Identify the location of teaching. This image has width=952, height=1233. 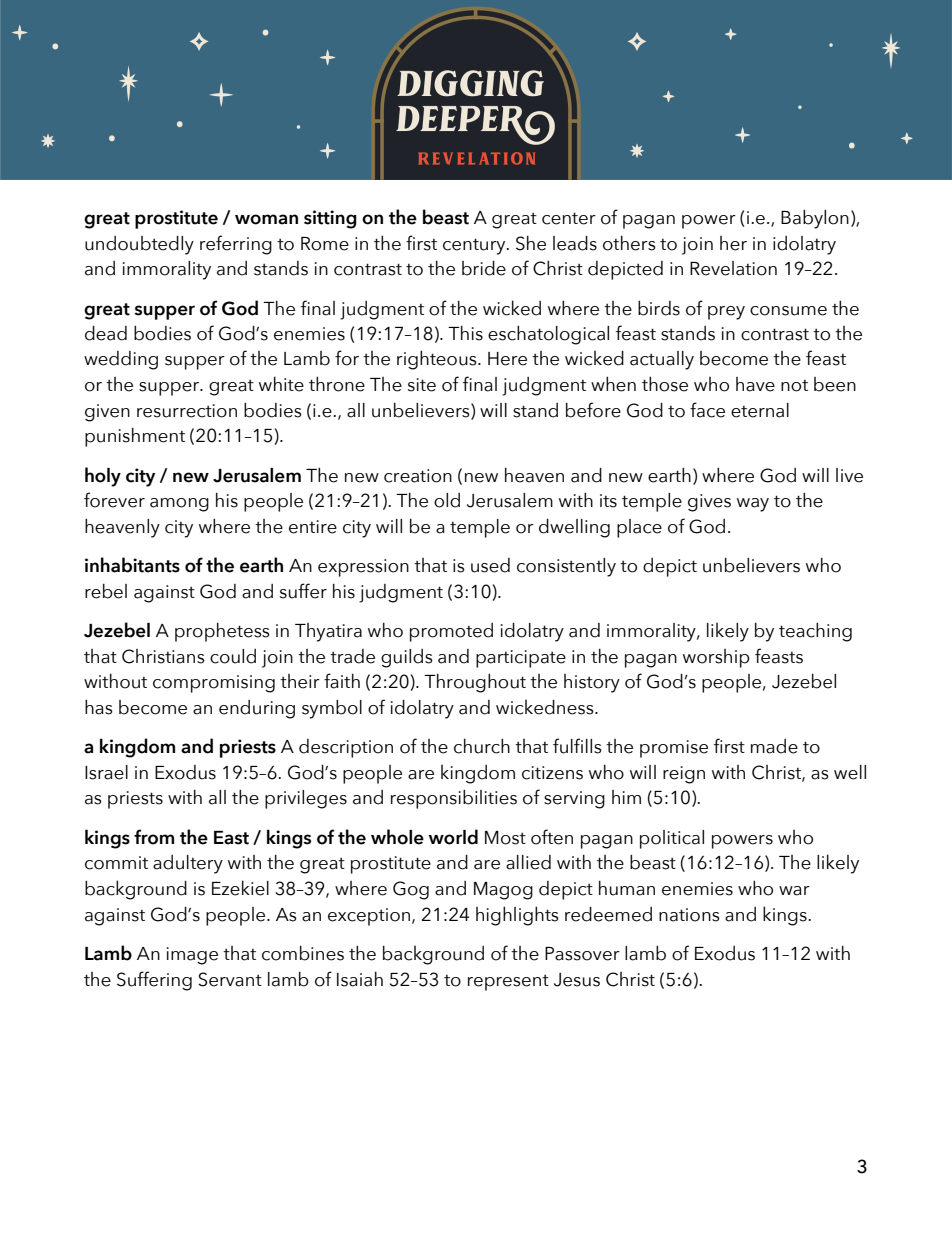
(815, 632).
